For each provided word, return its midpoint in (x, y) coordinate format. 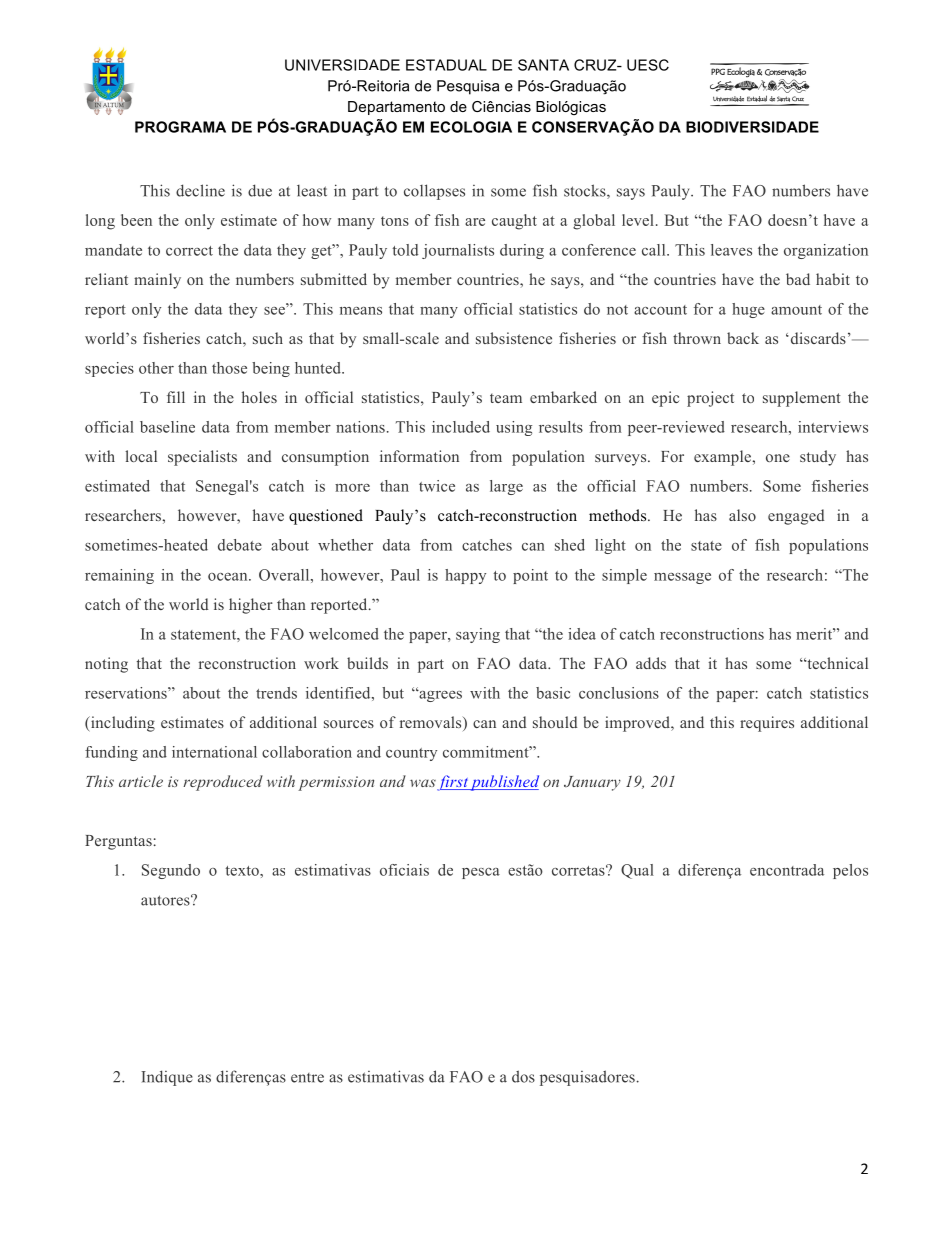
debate (240, 545)
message (682, 578)
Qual (637, 871)
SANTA (543, 65)
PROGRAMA (180, 127)
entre (307, 1078)
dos (523, 1076)
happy (465, 576)
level (638, 220)
